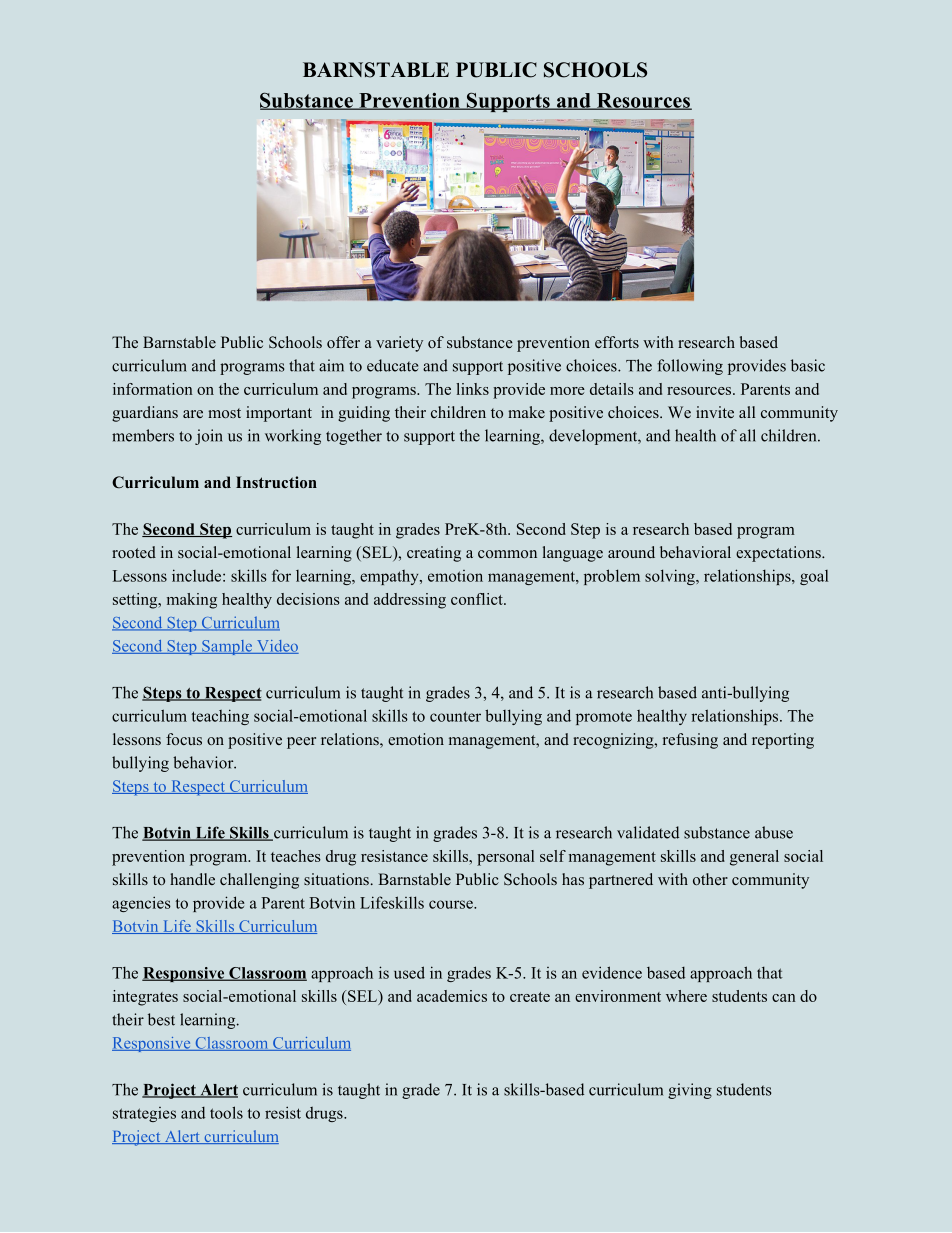 This image has width=952, height=1233. I want to click on conflict, so click(478, 599).
